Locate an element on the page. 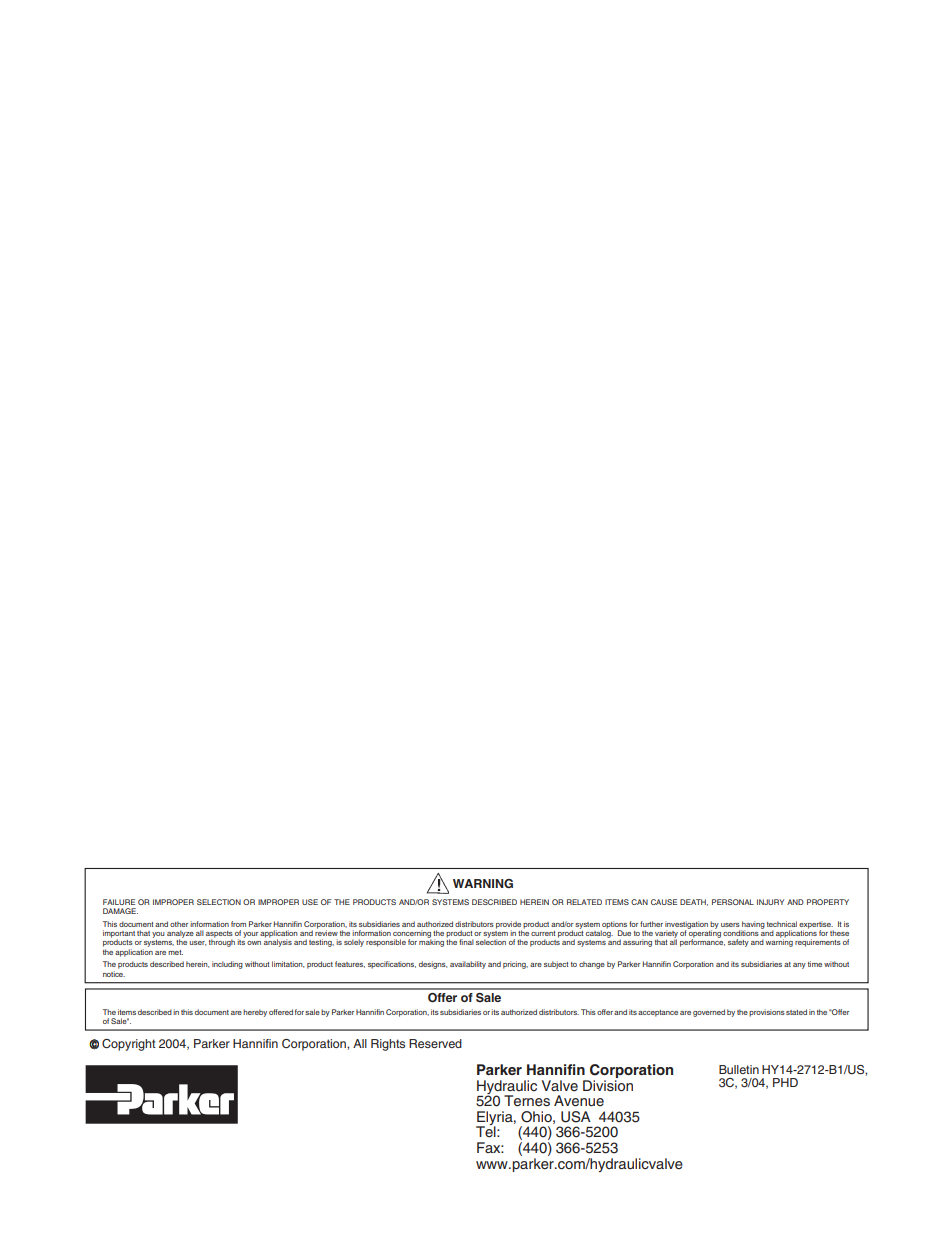 The width and height of the page is (952, 1233). Bulletin is located at coordinates (739, 1069).
